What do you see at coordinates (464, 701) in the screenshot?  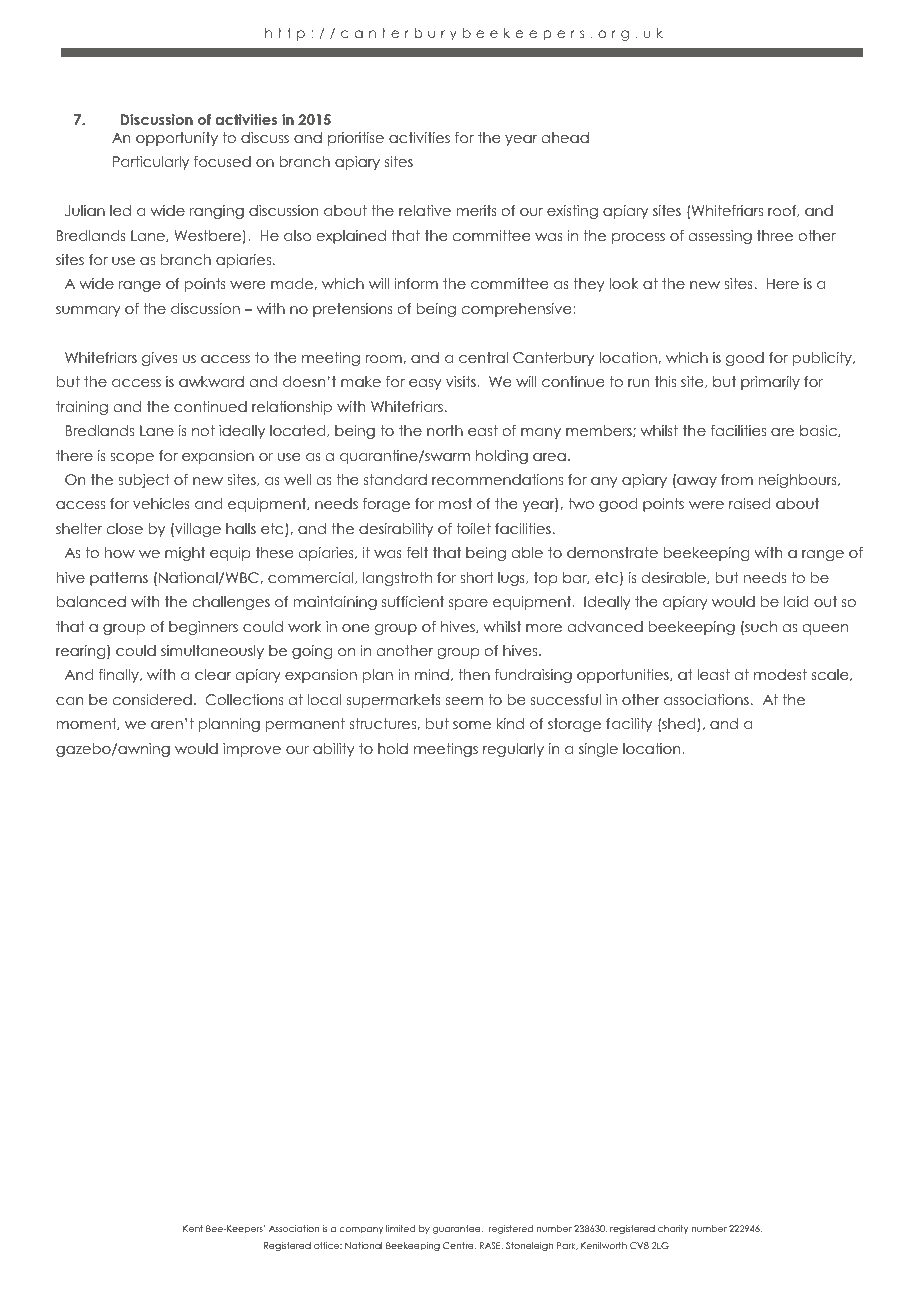 I see `seem` at bounding box center [464, 701].
